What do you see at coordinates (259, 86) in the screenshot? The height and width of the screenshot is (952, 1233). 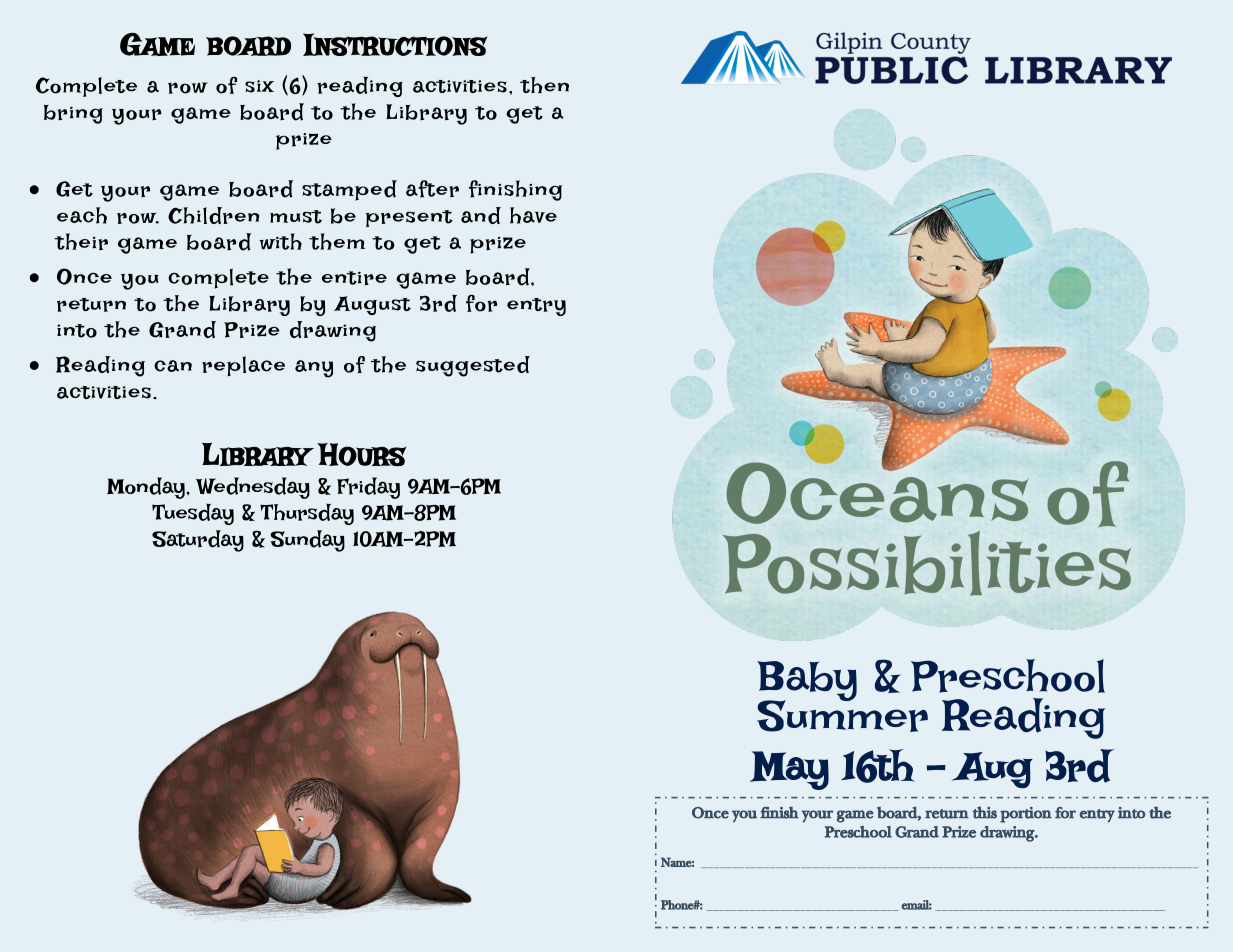 I see `six` at bounding box center [259, 86].
